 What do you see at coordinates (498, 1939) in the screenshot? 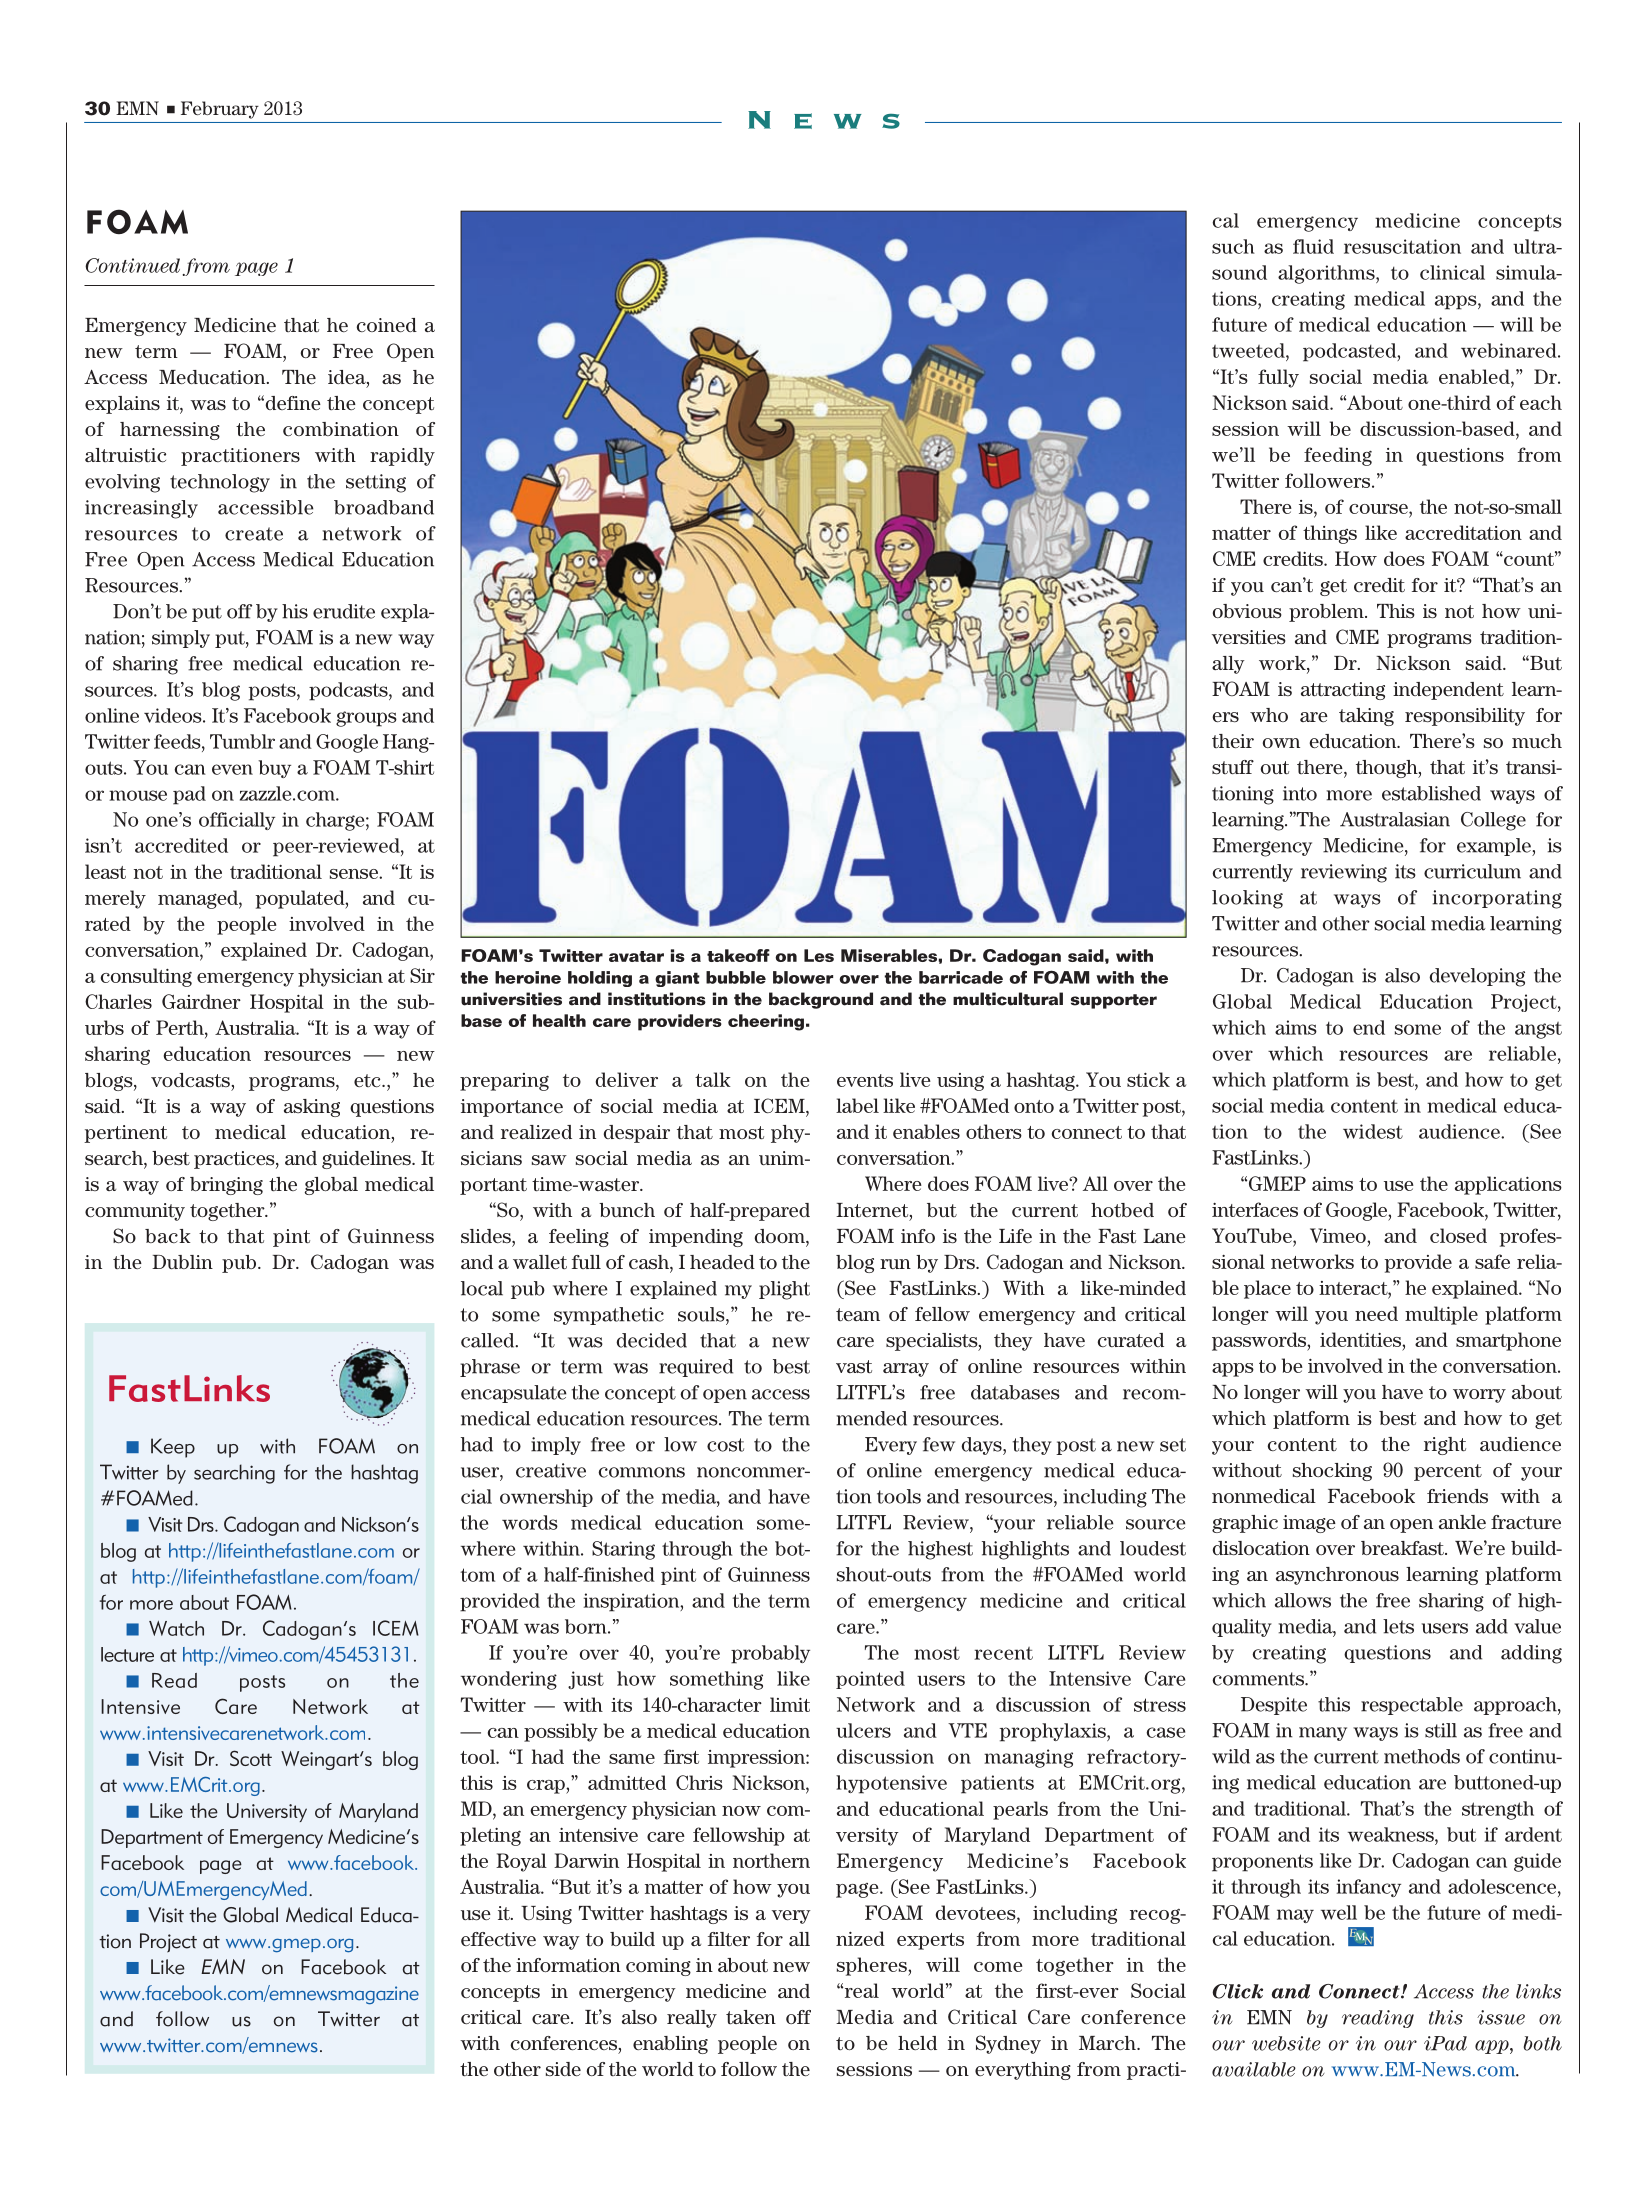
I see `effective` at bounding box center [498, 1939].
